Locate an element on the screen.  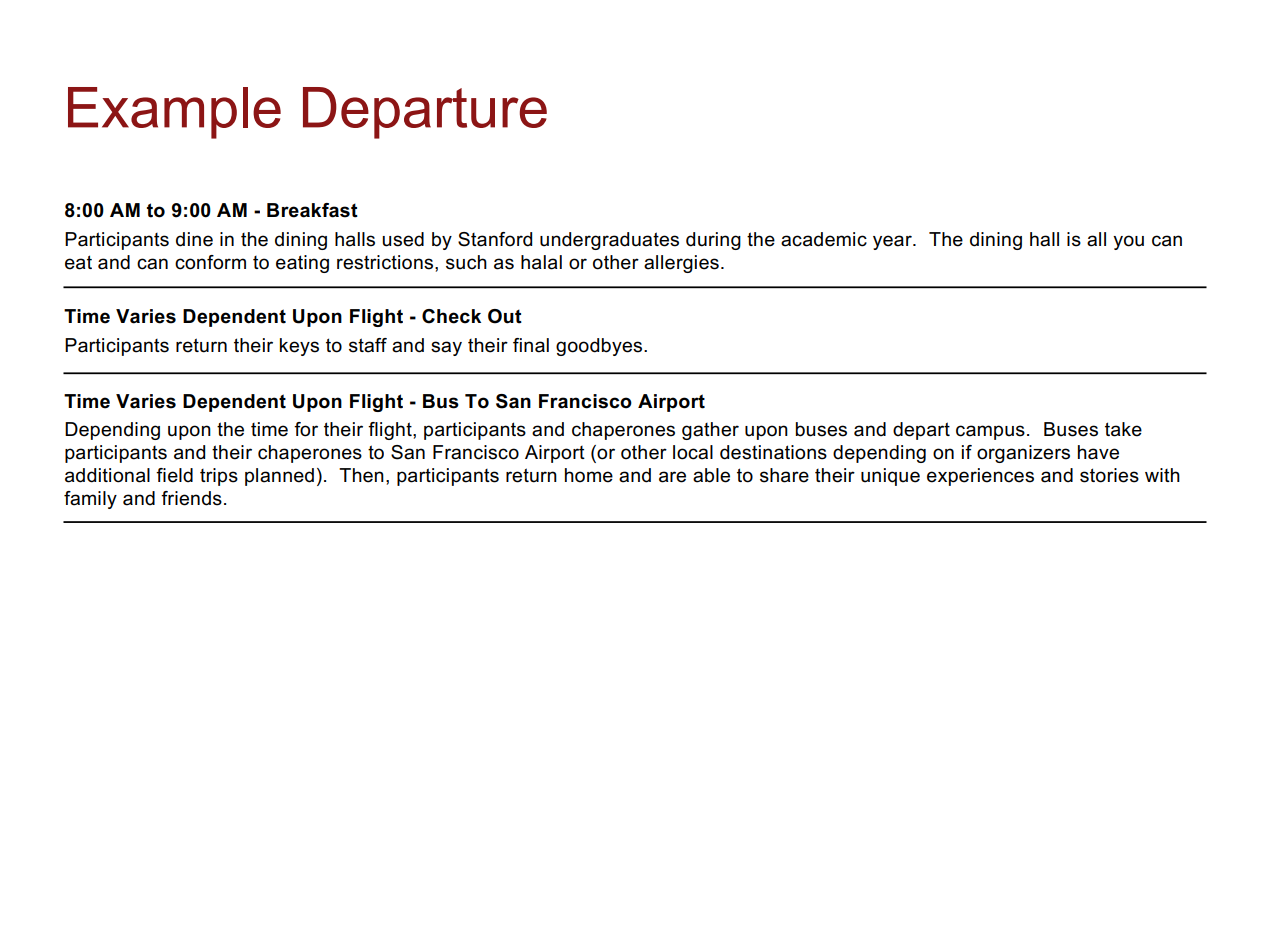
experiences is located at coordinates (980, 477).
